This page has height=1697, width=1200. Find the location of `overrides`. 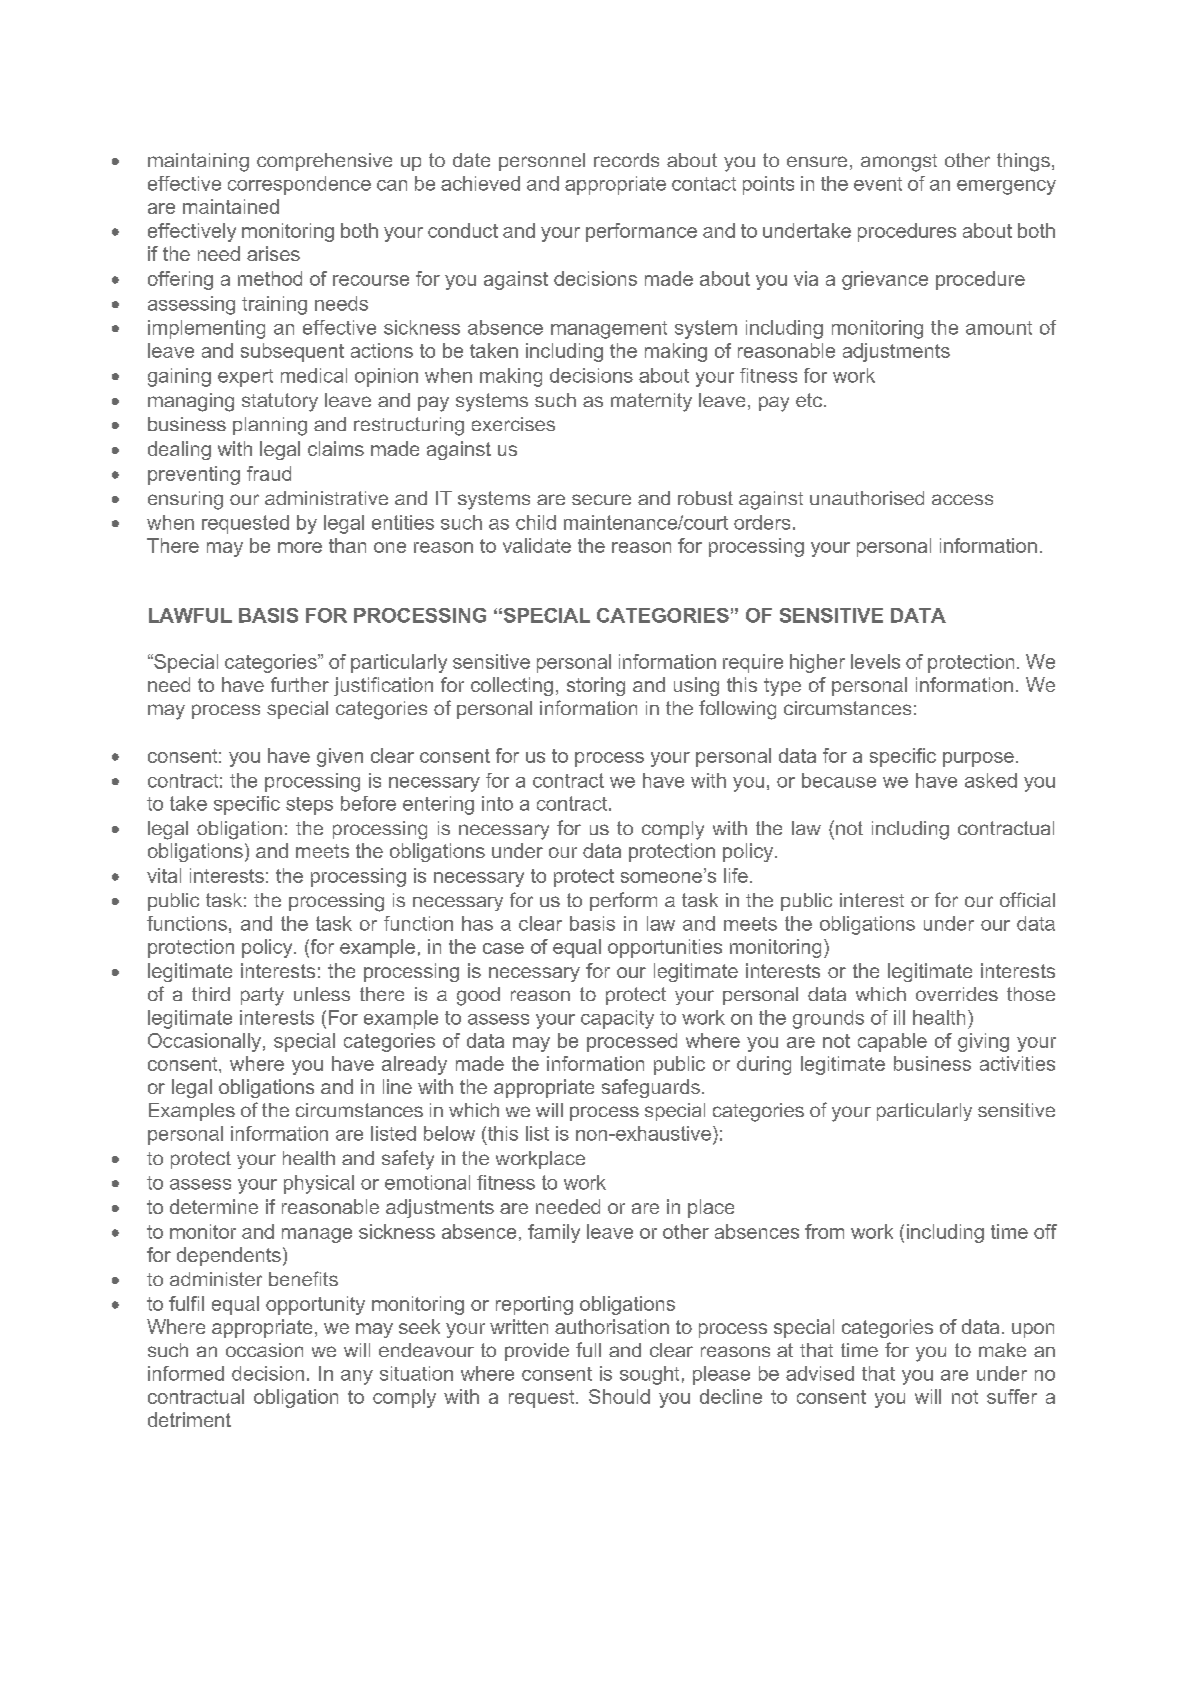

overrides is located at coordinates (957, 994).
